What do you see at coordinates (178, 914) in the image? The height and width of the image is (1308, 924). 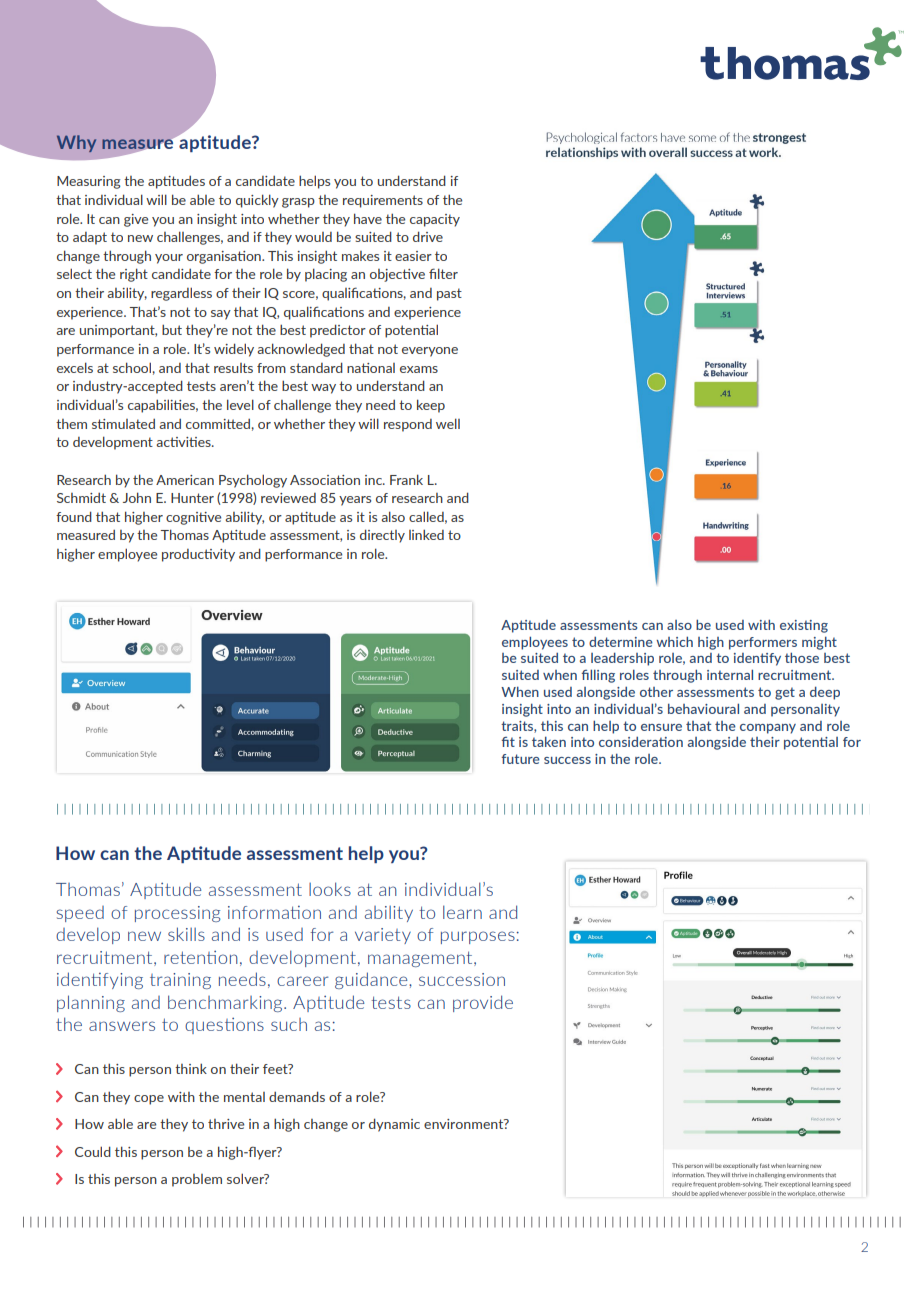 I see `processing` at bounding box center [178, 914].
